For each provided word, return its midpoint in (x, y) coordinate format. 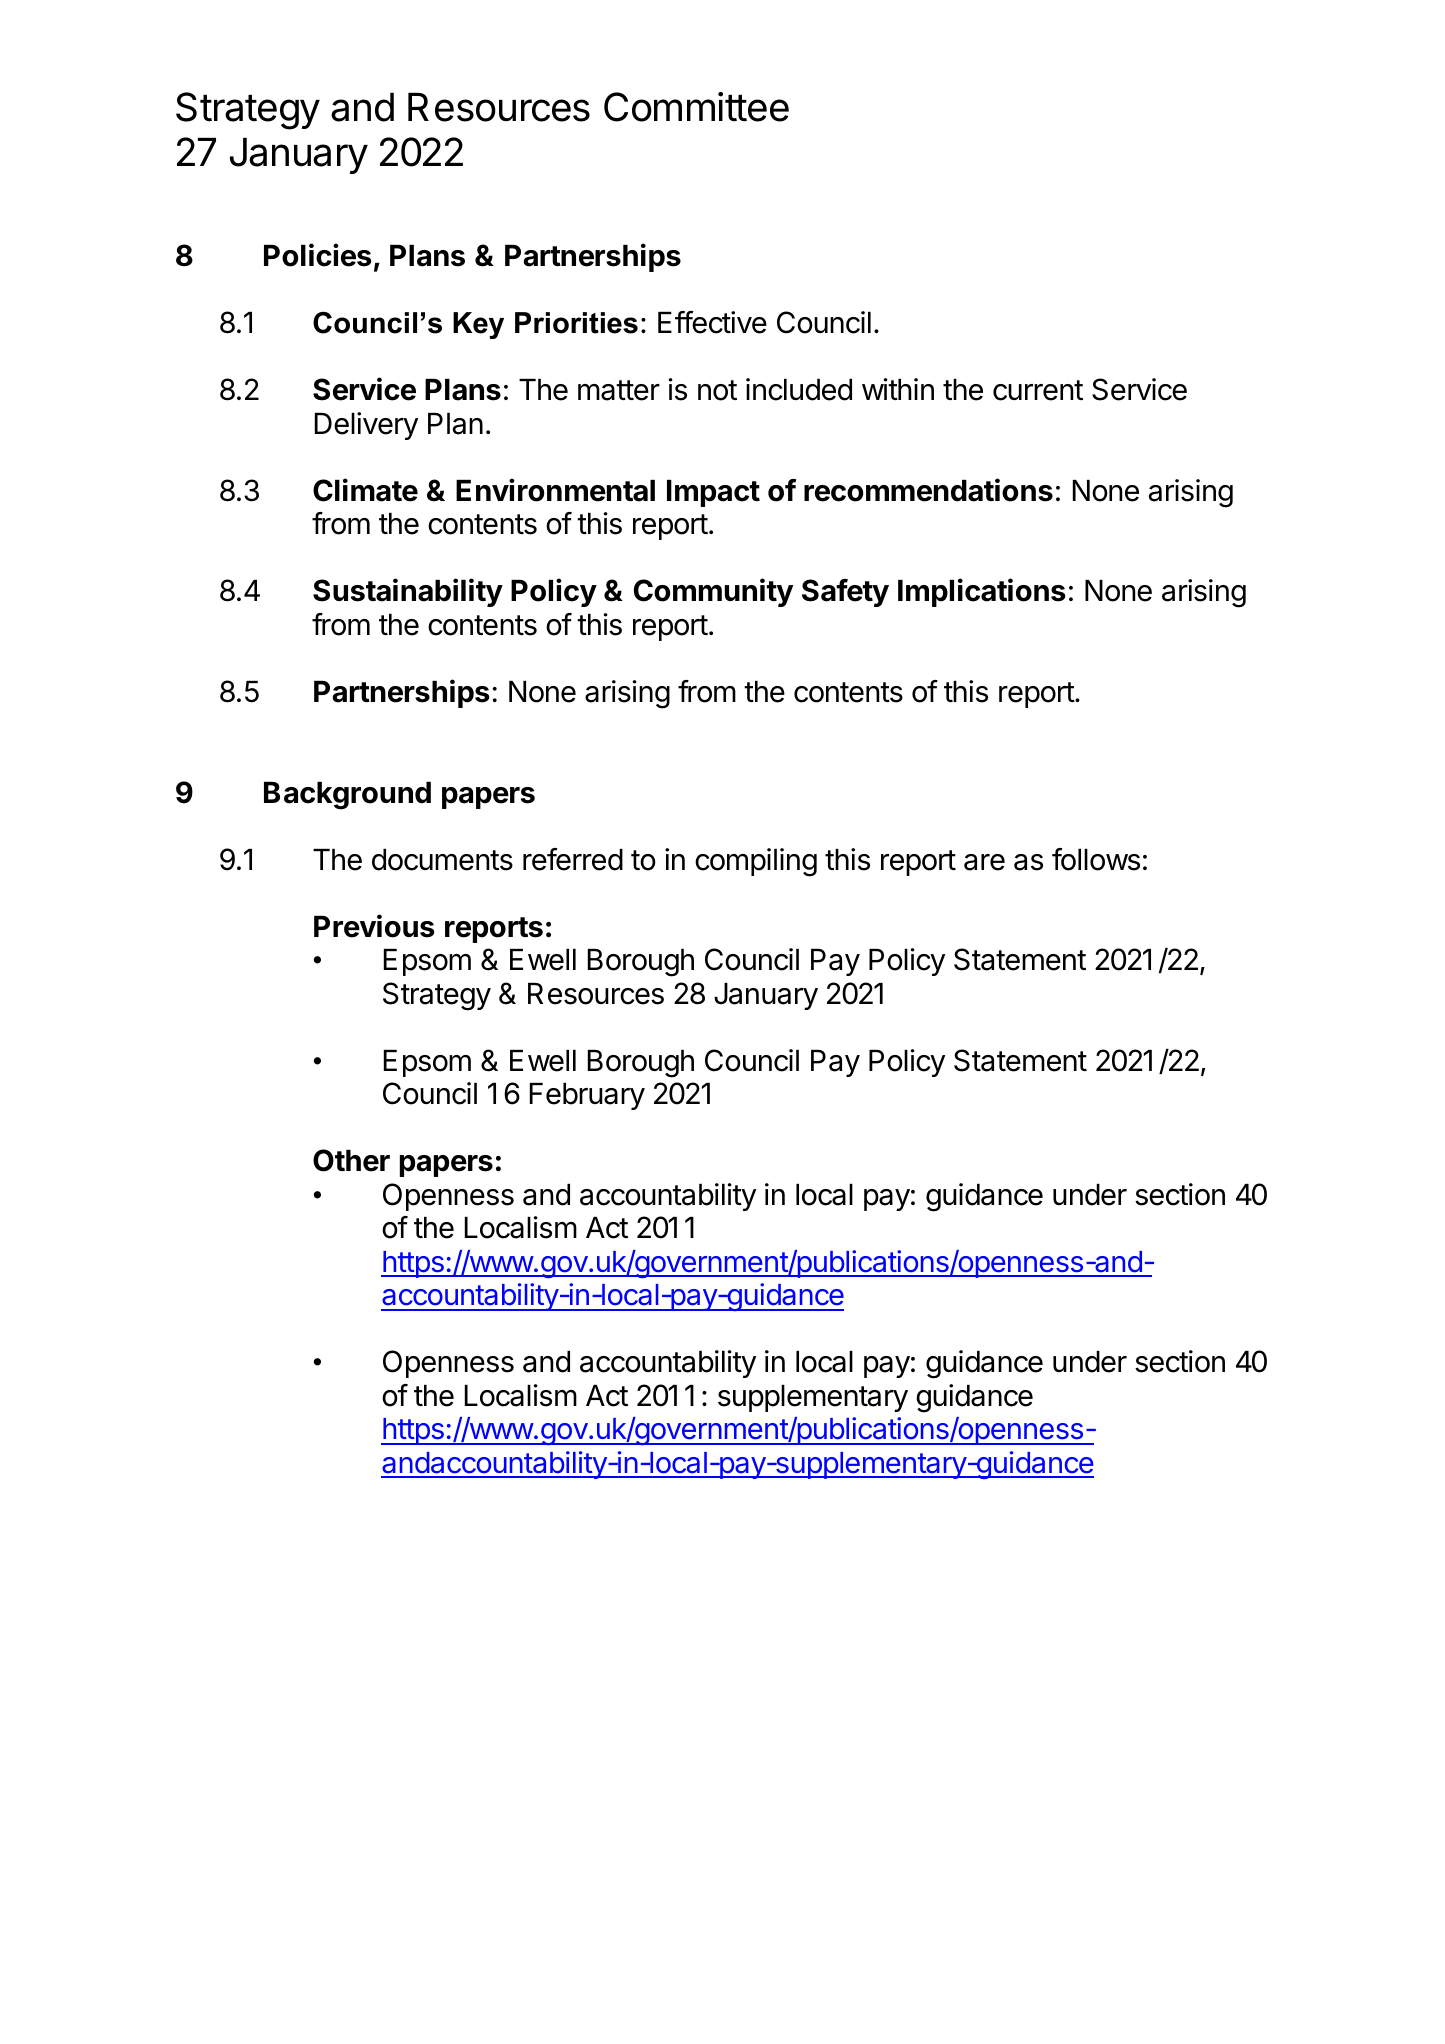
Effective (712, 322)
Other (351, 1160)
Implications (982, 592)
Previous (374, 926)
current (1038, 390)
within (898, 389)
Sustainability (408, 592)
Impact (713, 493)
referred (573, 859)
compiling (756, 862)
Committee (696, 107)
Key (478, 325)
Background (347, 796)
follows (1096, 859)
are (984, 862)
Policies (318, 255)
